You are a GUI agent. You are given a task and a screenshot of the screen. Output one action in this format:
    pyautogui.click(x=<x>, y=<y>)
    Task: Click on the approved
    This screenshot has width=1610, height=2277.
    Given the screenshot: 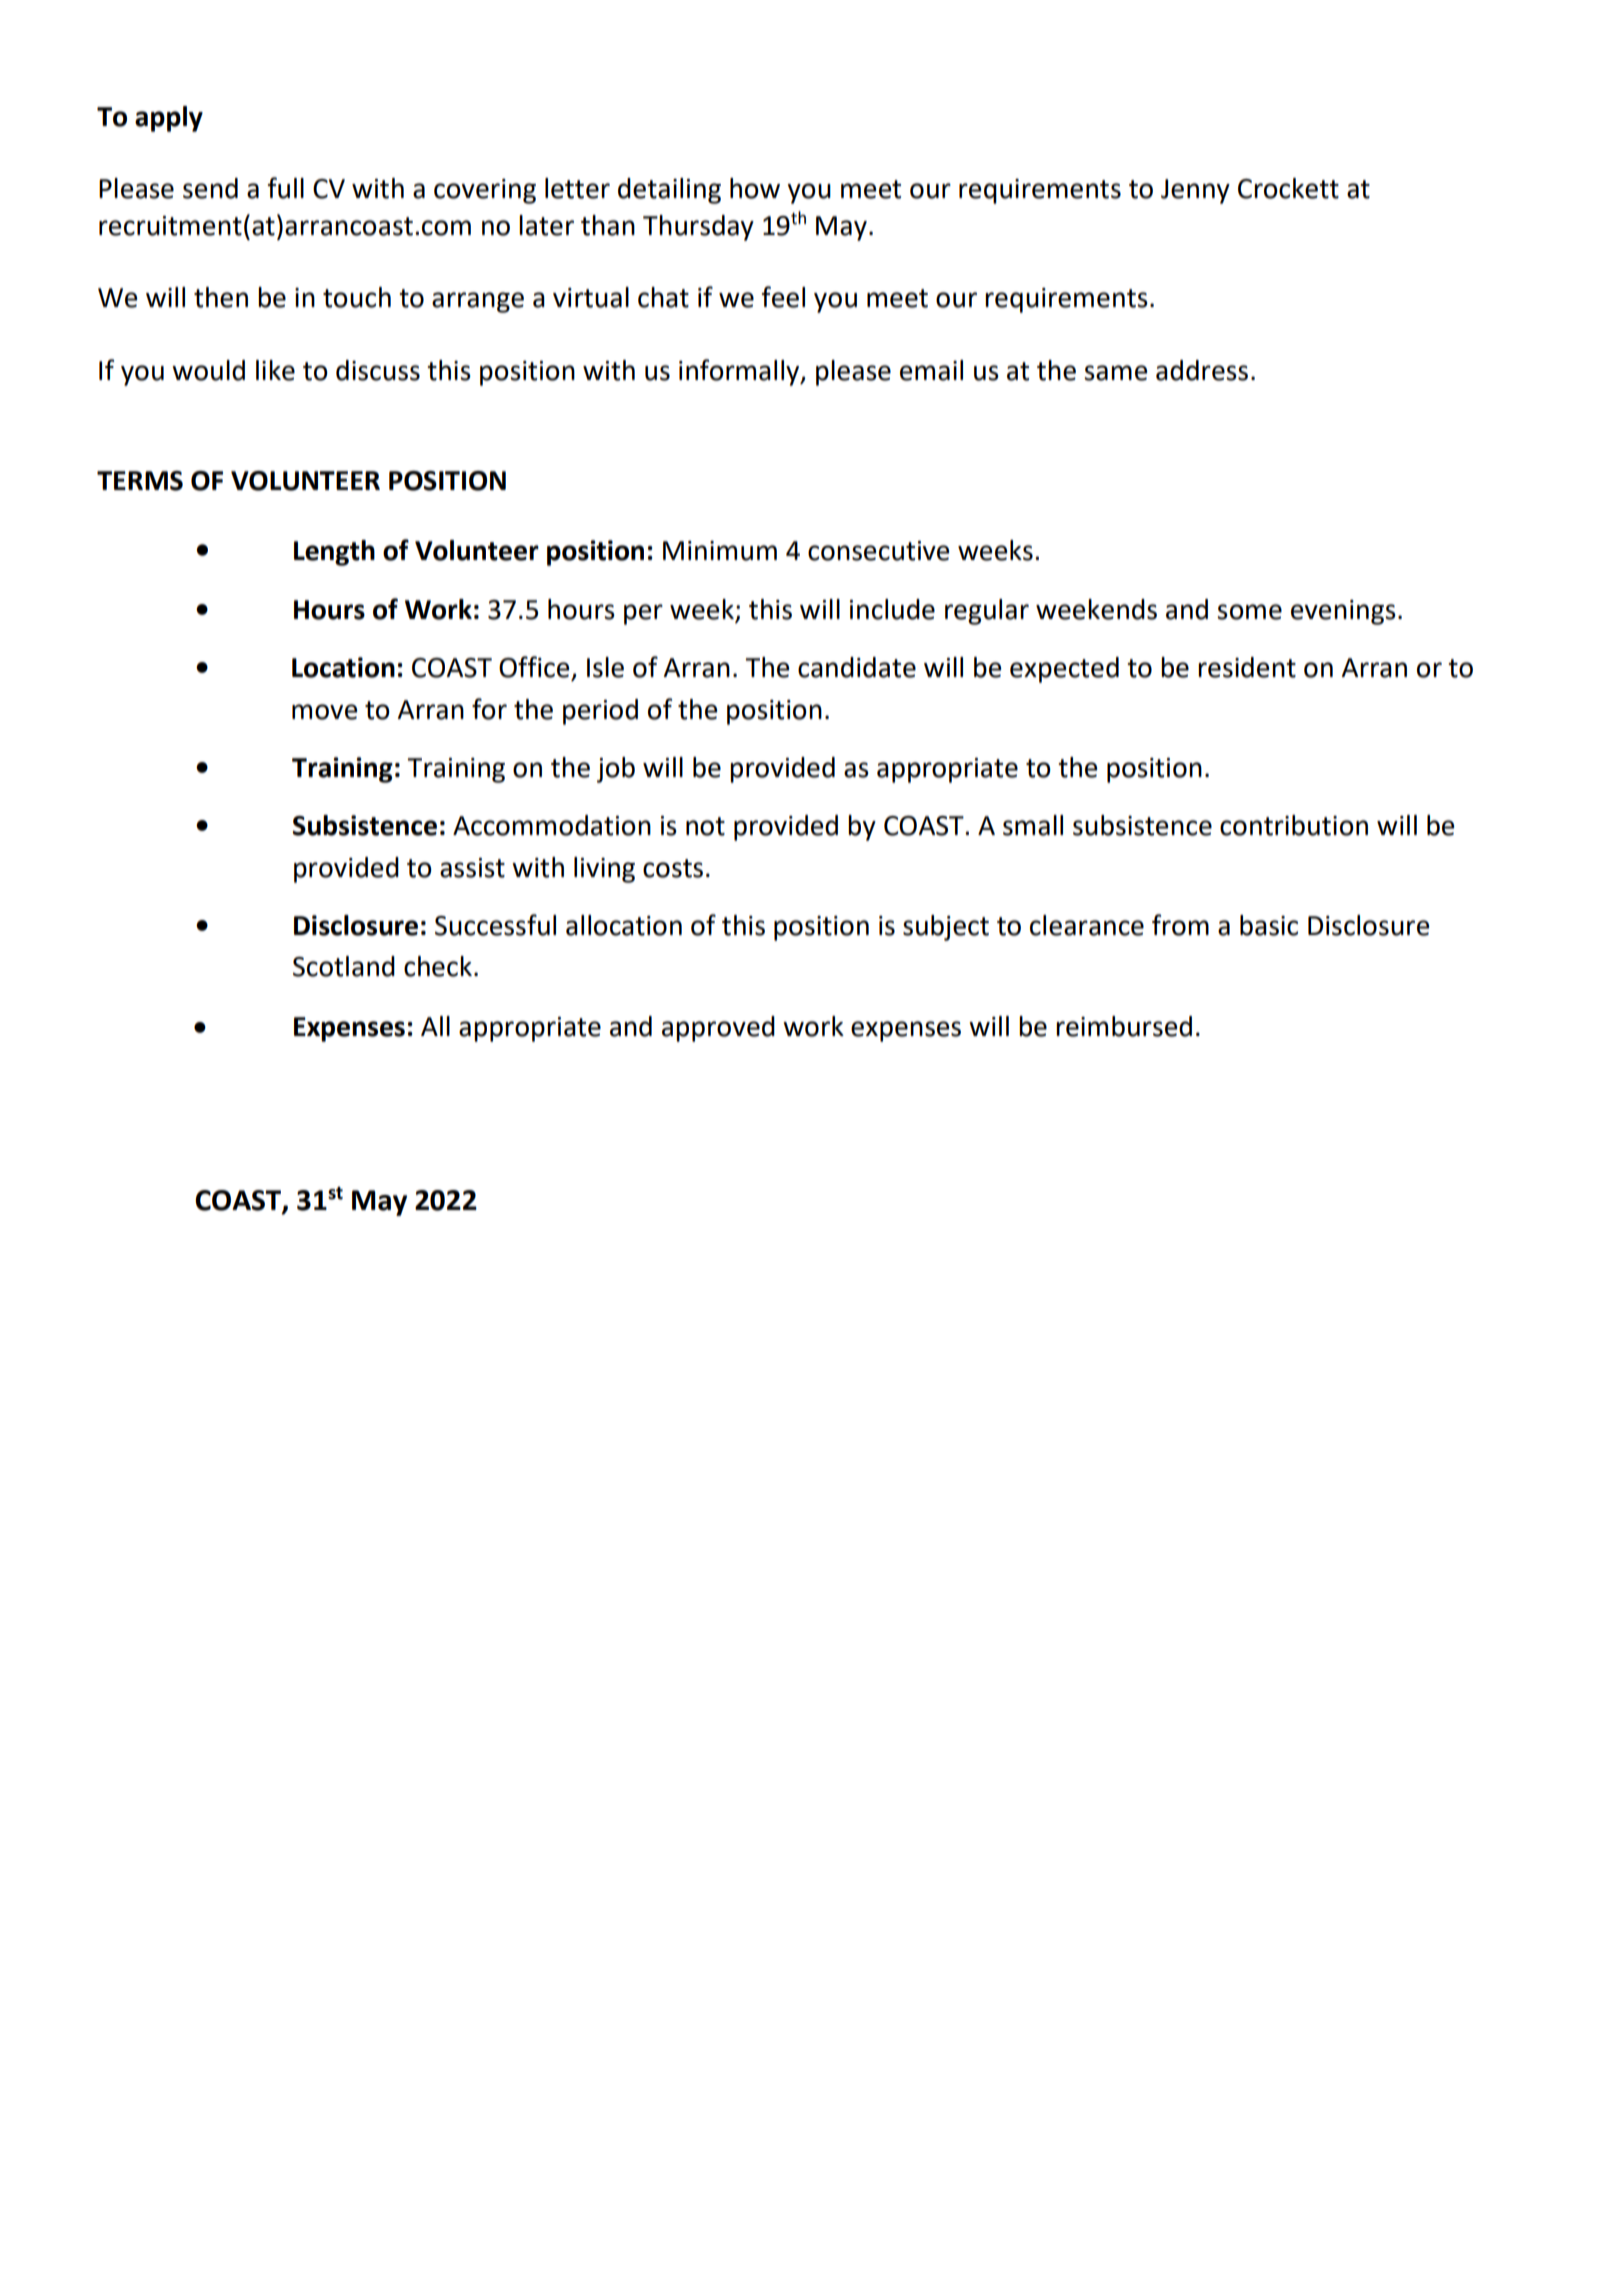 What is the action you would take?
    pyautogui.click(x=718, y=1029)
